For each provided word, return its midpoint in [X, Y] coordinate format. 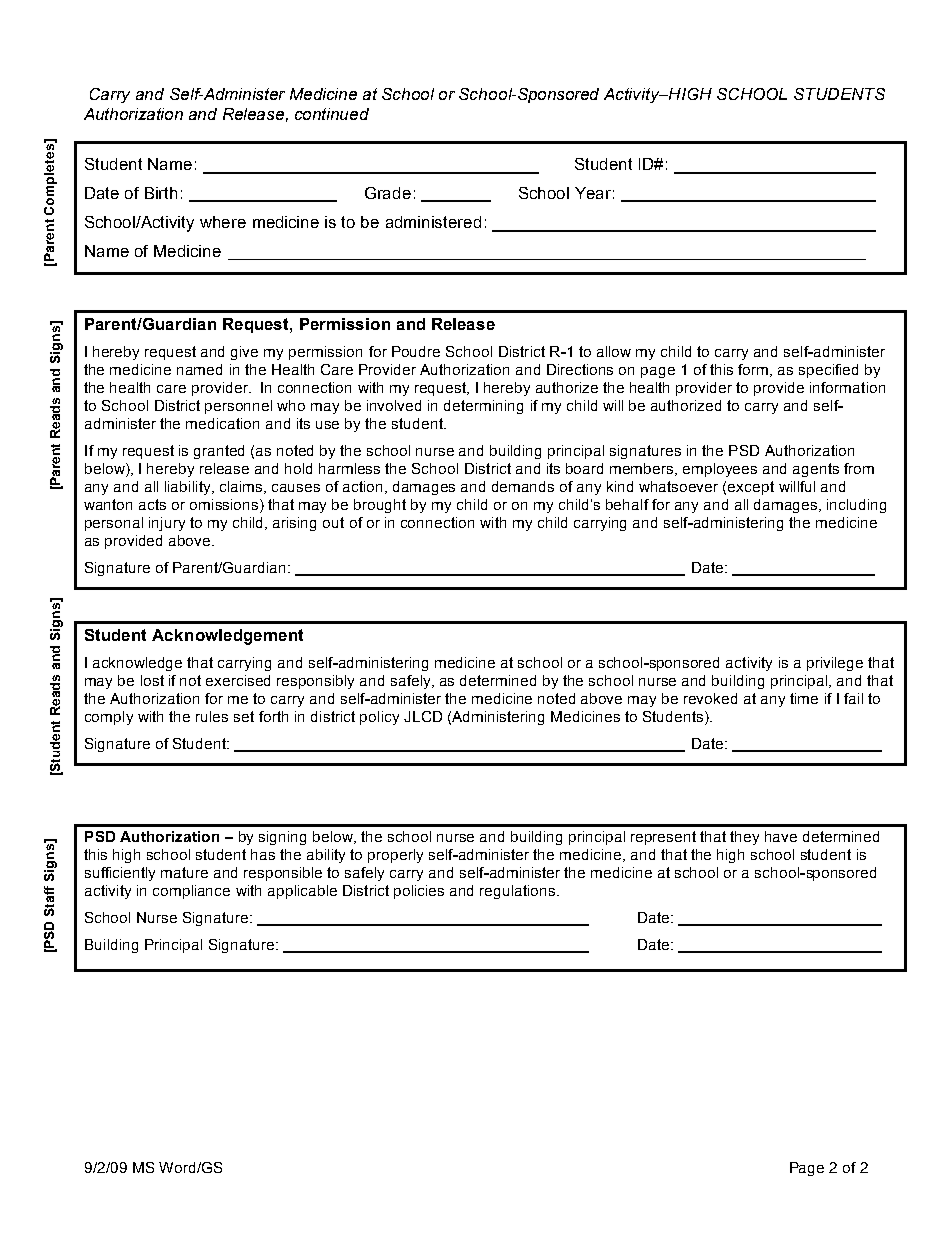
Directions [580, 369]
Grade [388, 193]
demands [523, 486]
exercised [238, 680]
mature [184, 872]
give [244, 353]
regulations [519, 892]
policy [379, 718]
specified [828, 371]
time [804, 698]
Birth [161, 193]
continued [332, 114]
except [751, 488]
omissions [225, 506]
